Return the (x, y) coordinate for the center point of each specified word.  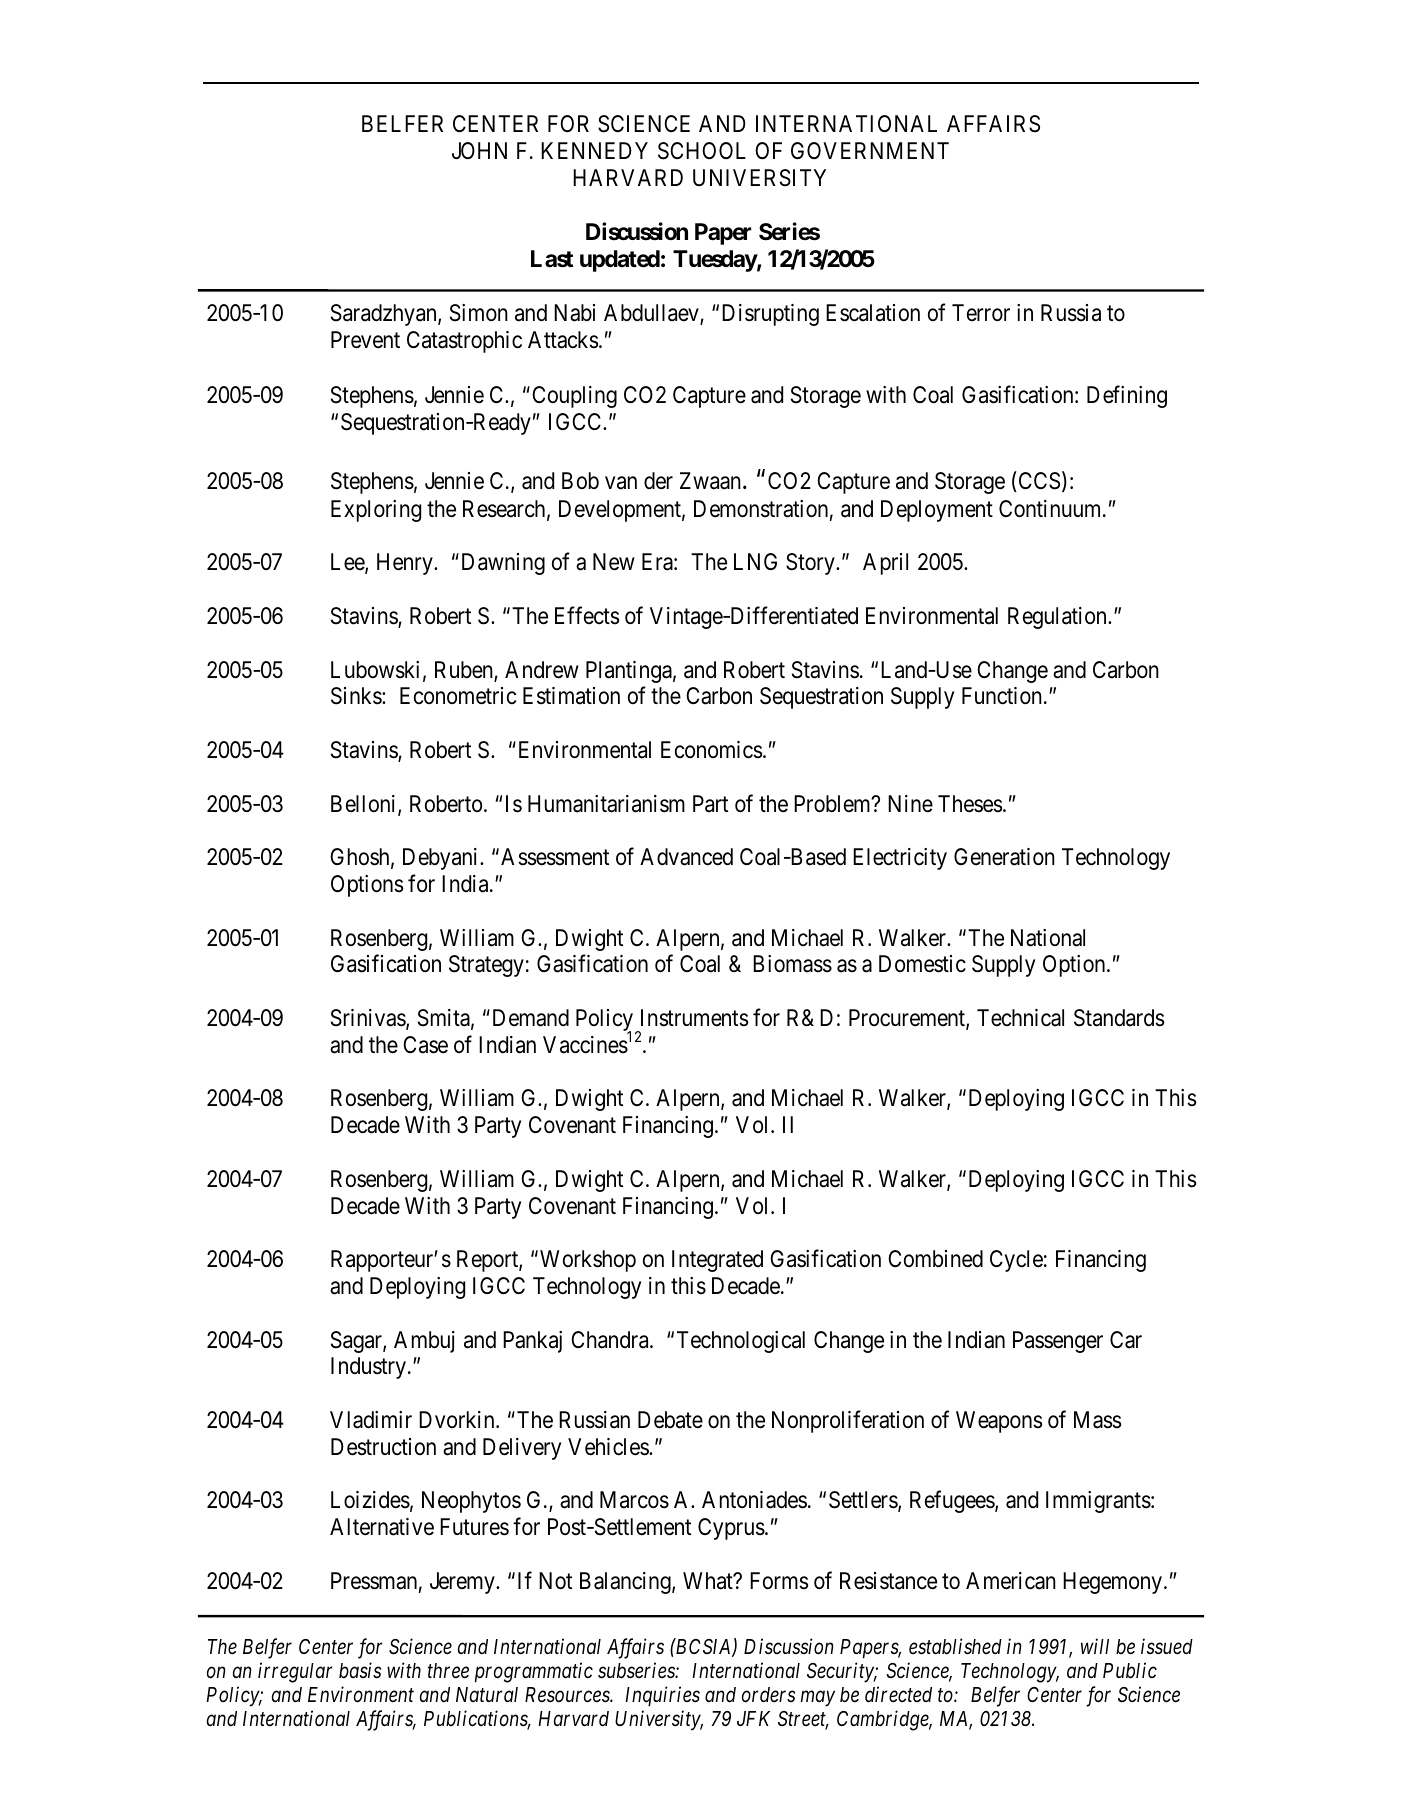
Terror (981, 313)
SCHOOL (702, 151)
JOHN (479, 150)
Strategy (486, 966)
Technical (1020, 1018)
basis (360, 1670)
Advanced (686, 857)
